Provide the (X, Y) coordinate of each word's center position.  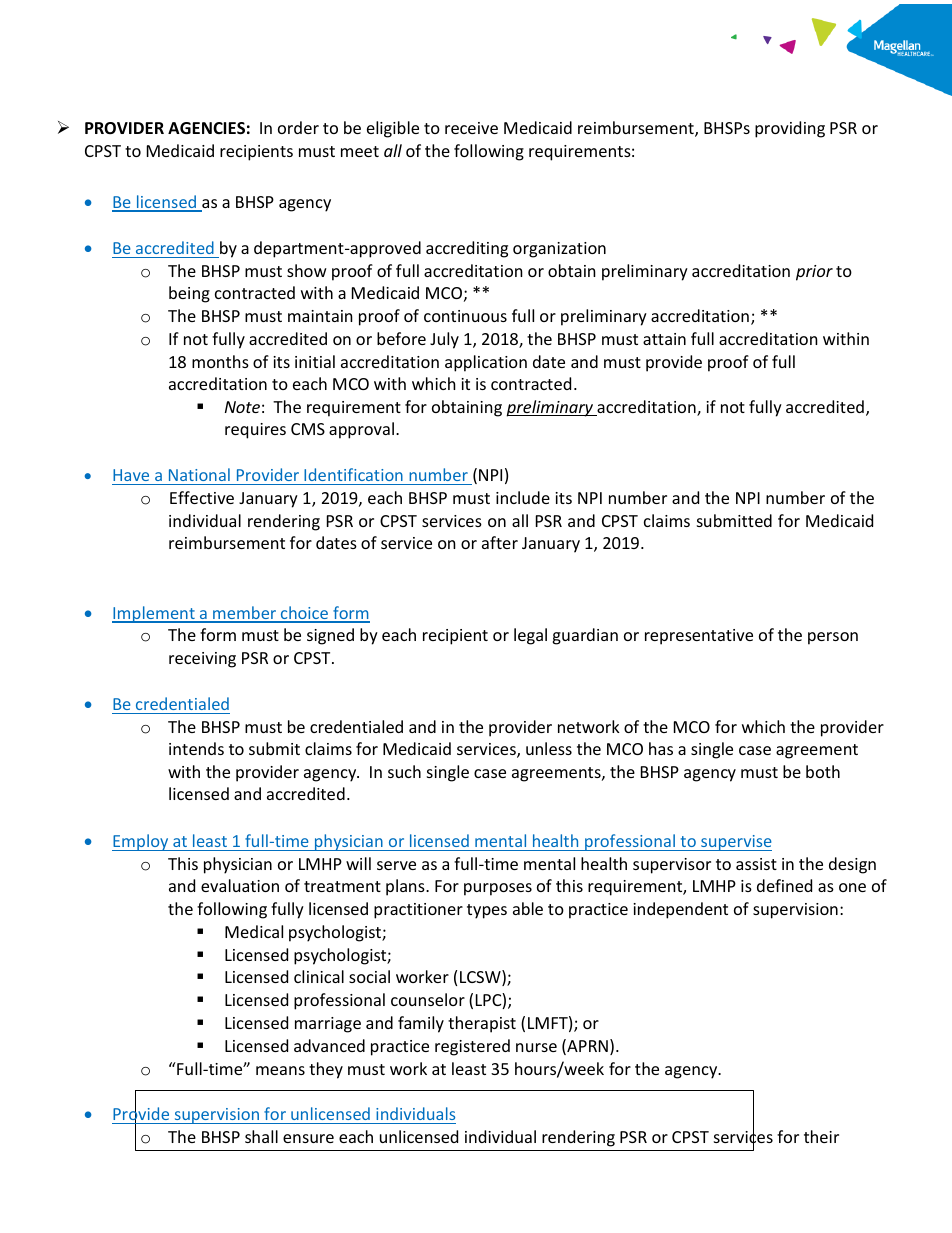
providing (790, 129)
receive (471, 128)
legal (530, 636)
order (298, 127)
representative (699, 637)
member (245, 614)
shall (261, 1136)
